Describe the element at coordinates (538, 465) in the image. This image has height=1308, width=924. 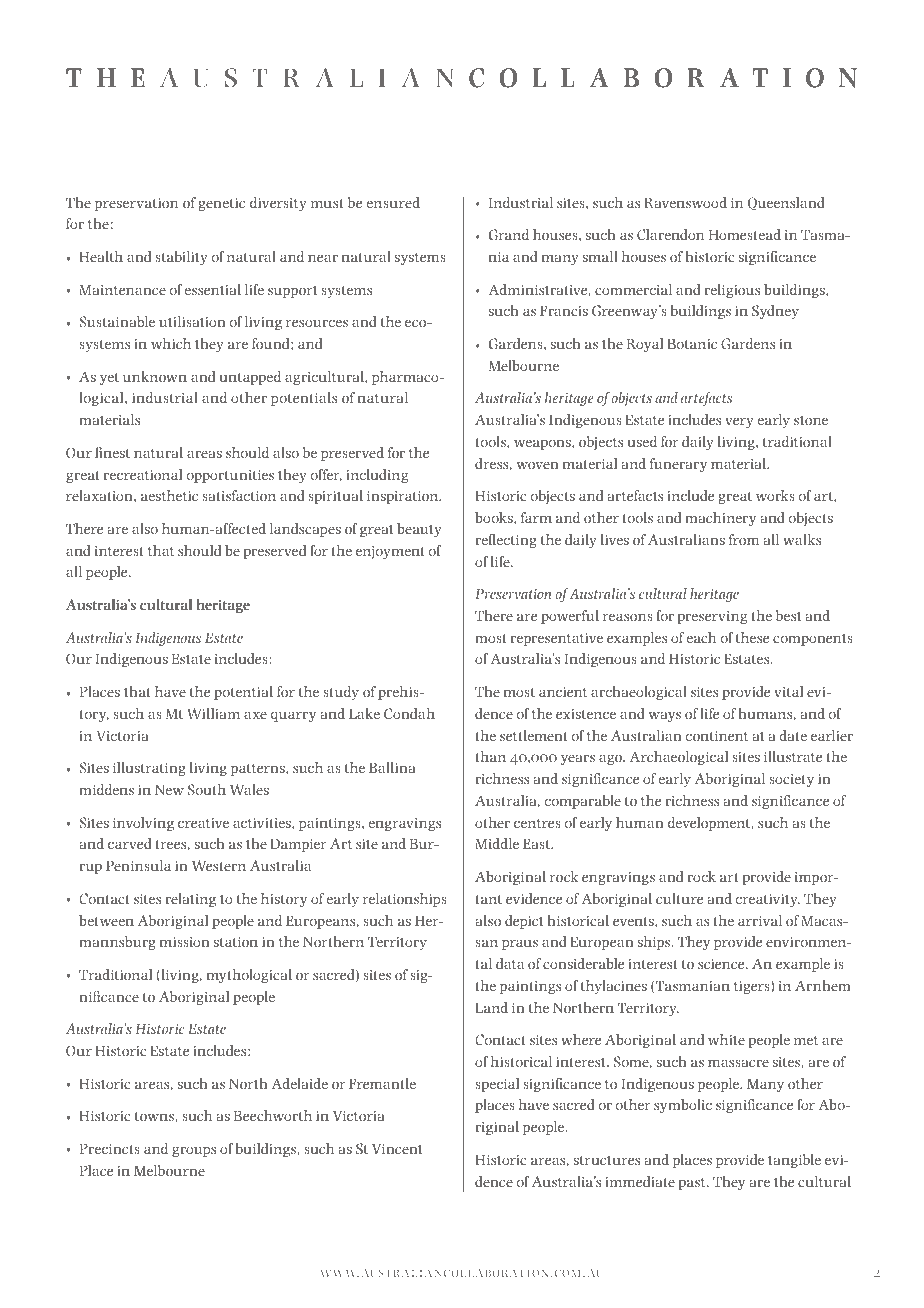
I see `woven` at that location.
